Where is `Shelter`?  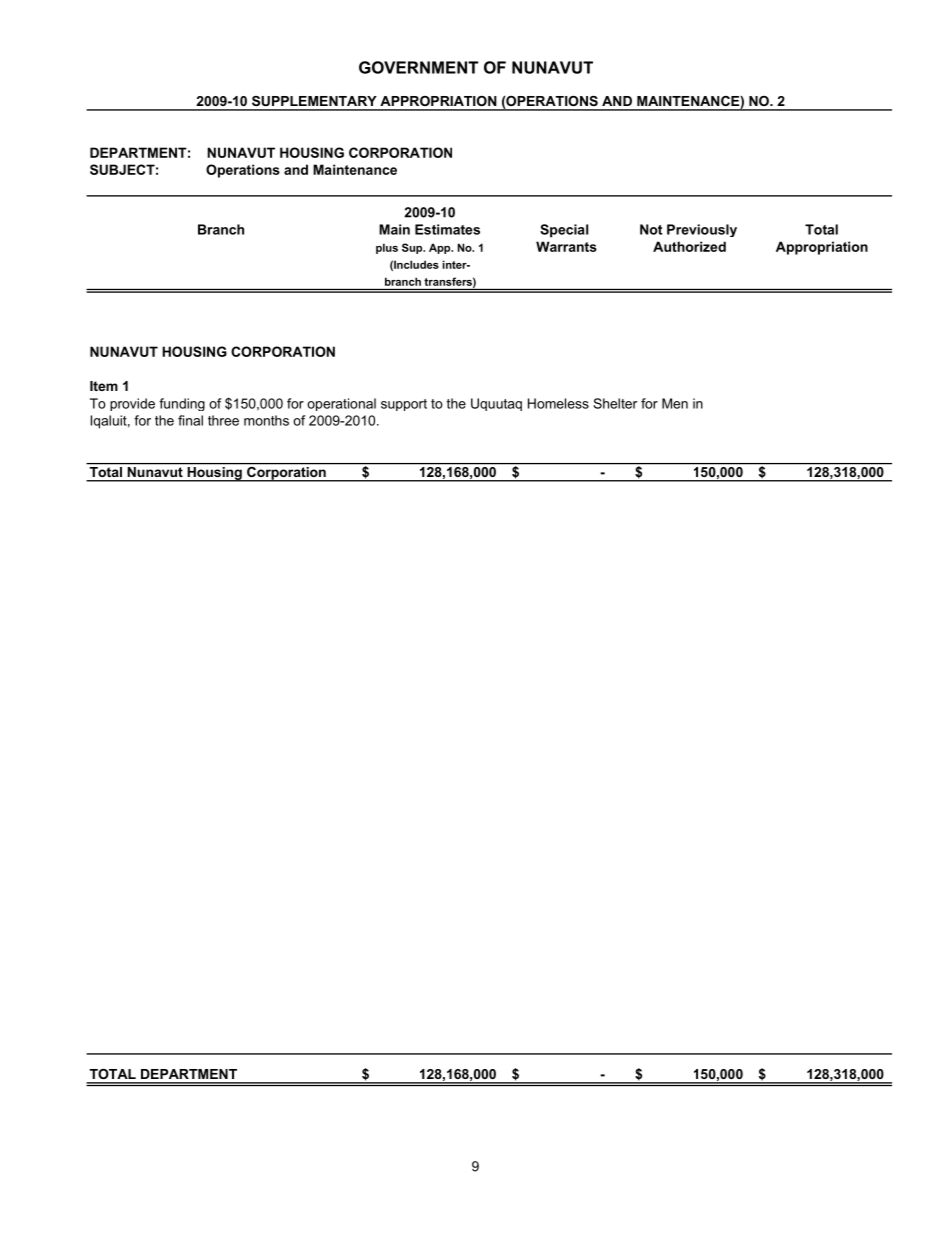
Shelter is located at coordinates (615, 403).
